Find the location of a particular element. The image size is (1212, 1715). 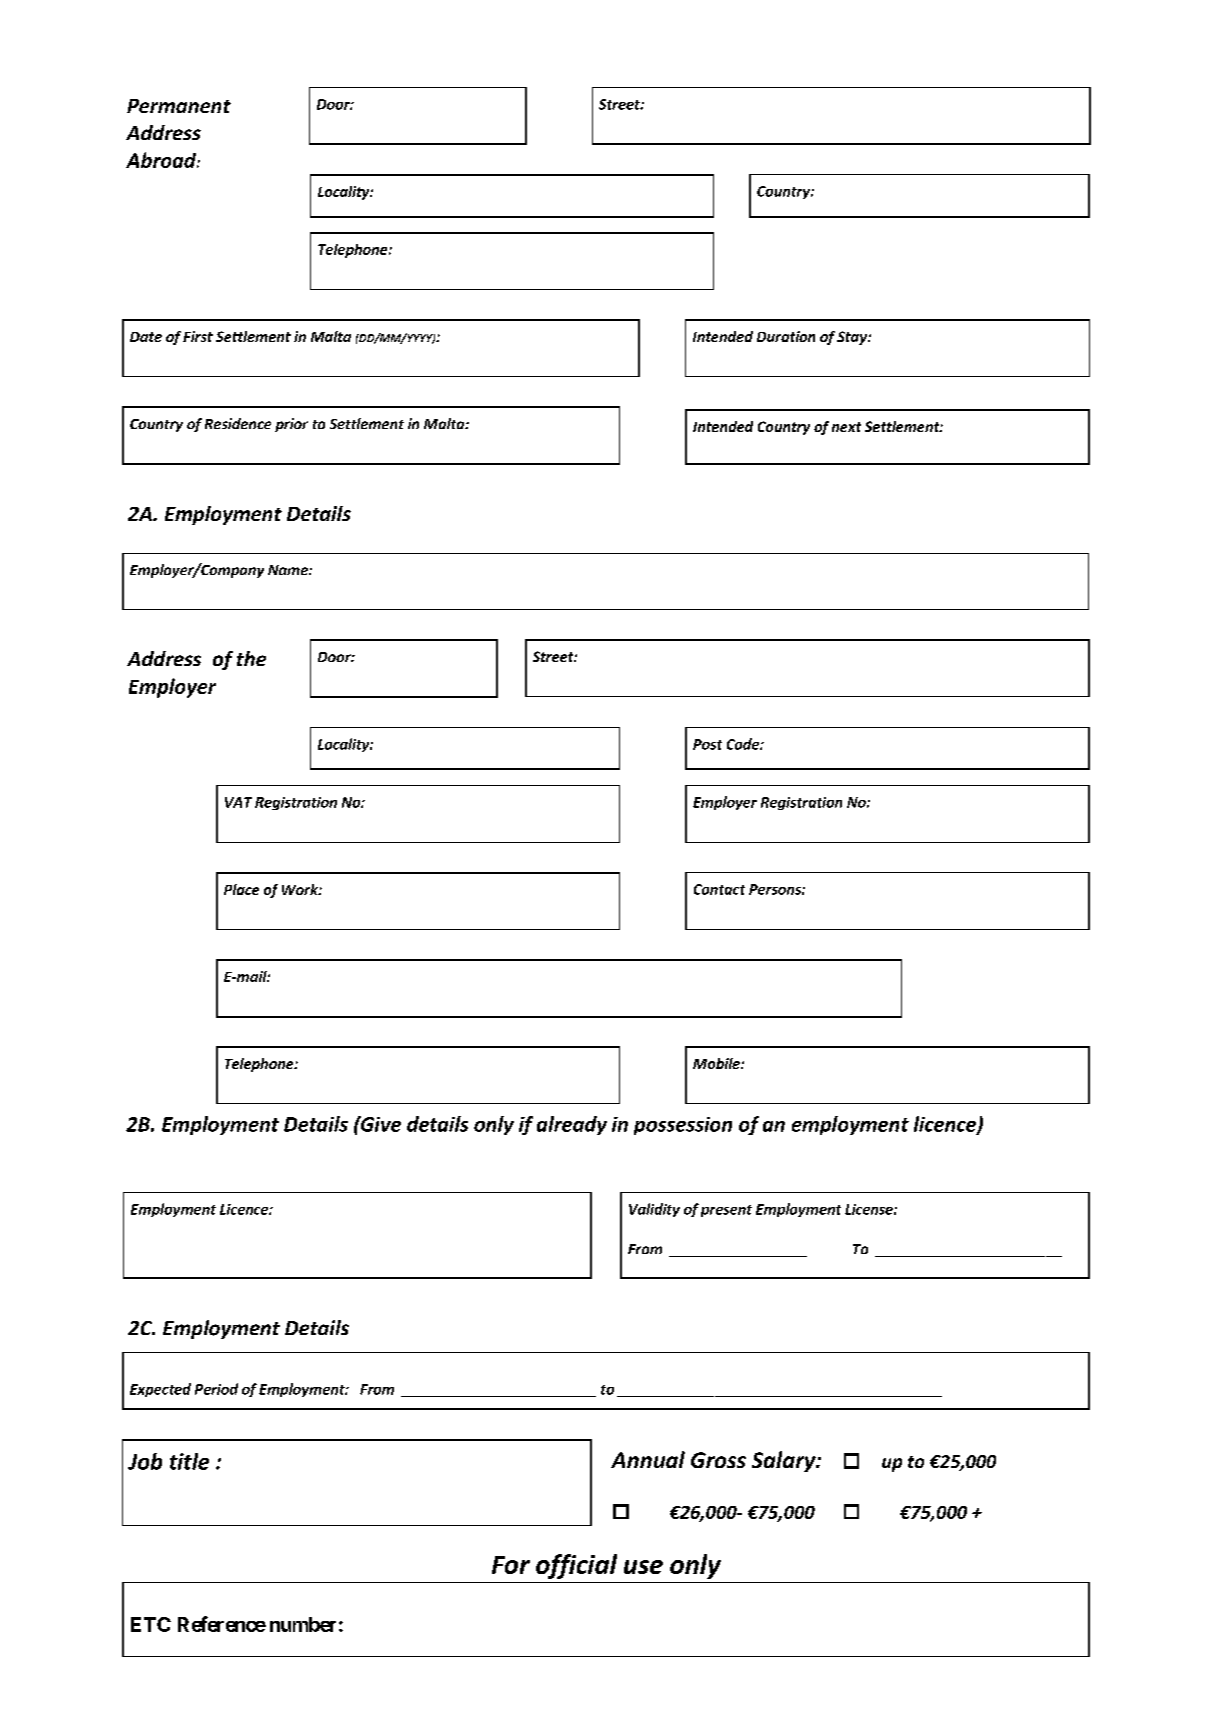

prior is located at coordinates (291, 425).
